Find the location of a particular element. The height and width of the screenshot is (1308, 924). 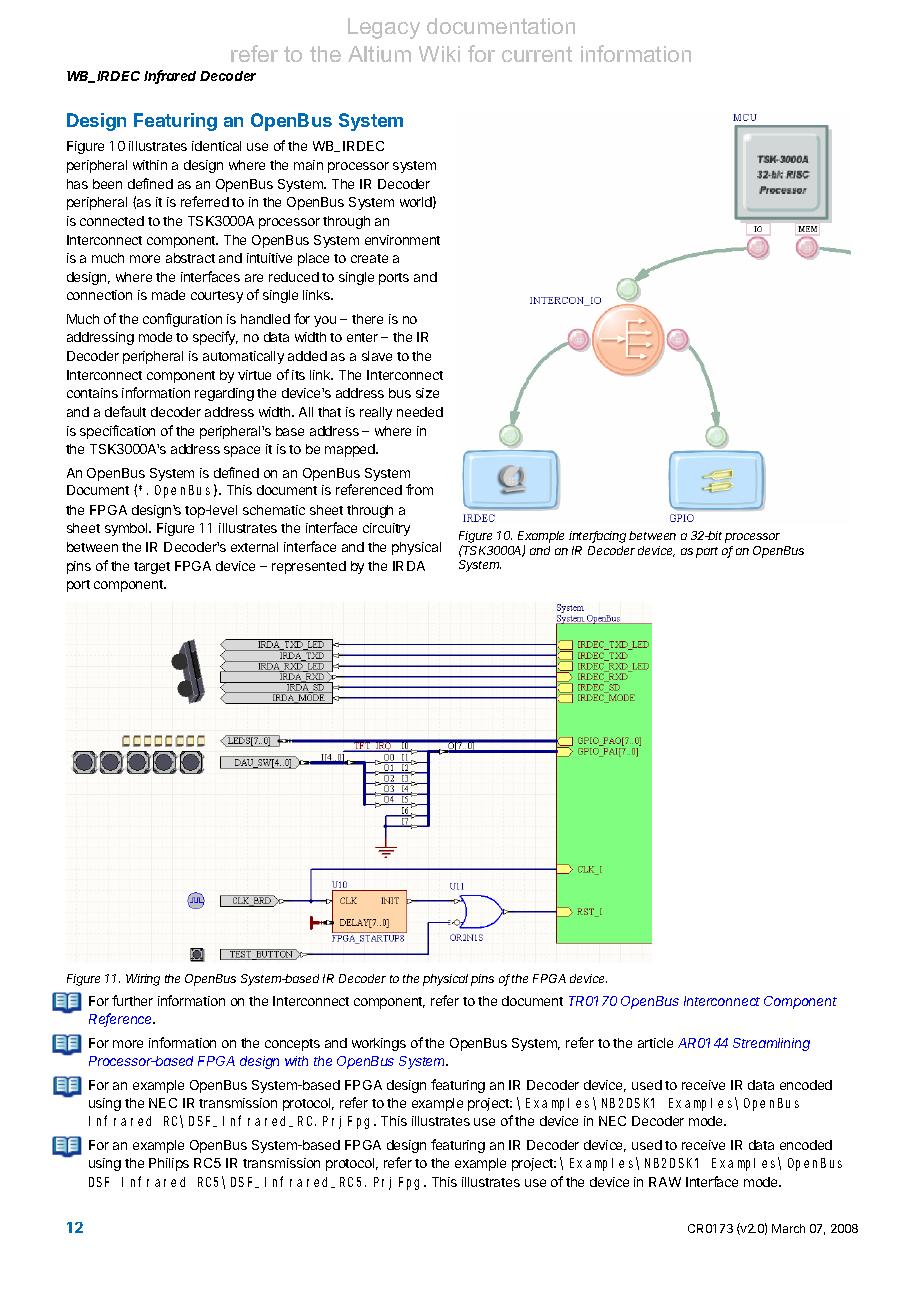

identical is located at coordinates (216, 146).
